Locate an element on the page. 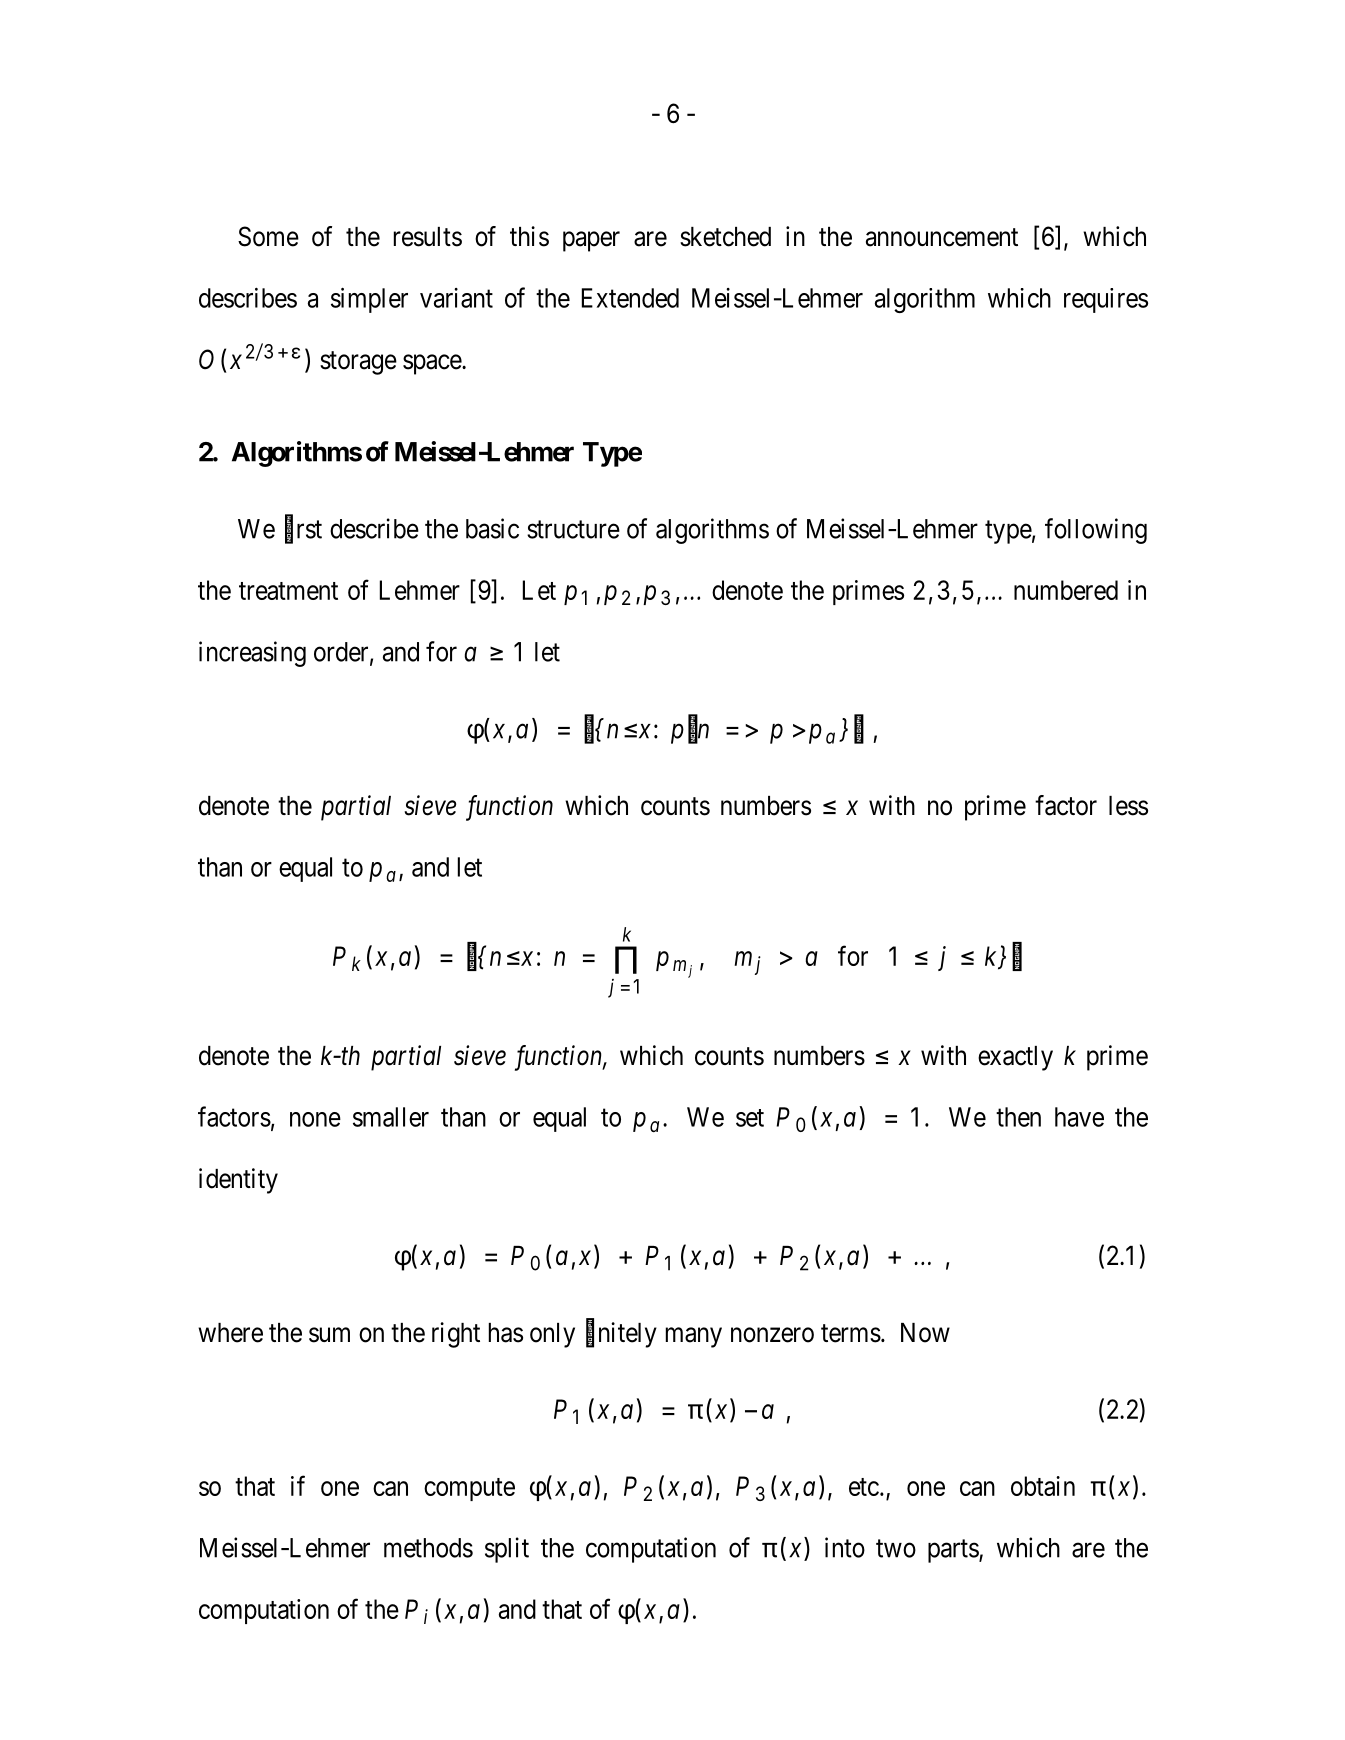 The height and width of the page is (1740, 1345). Extended is located at coordinates (630, 298).
